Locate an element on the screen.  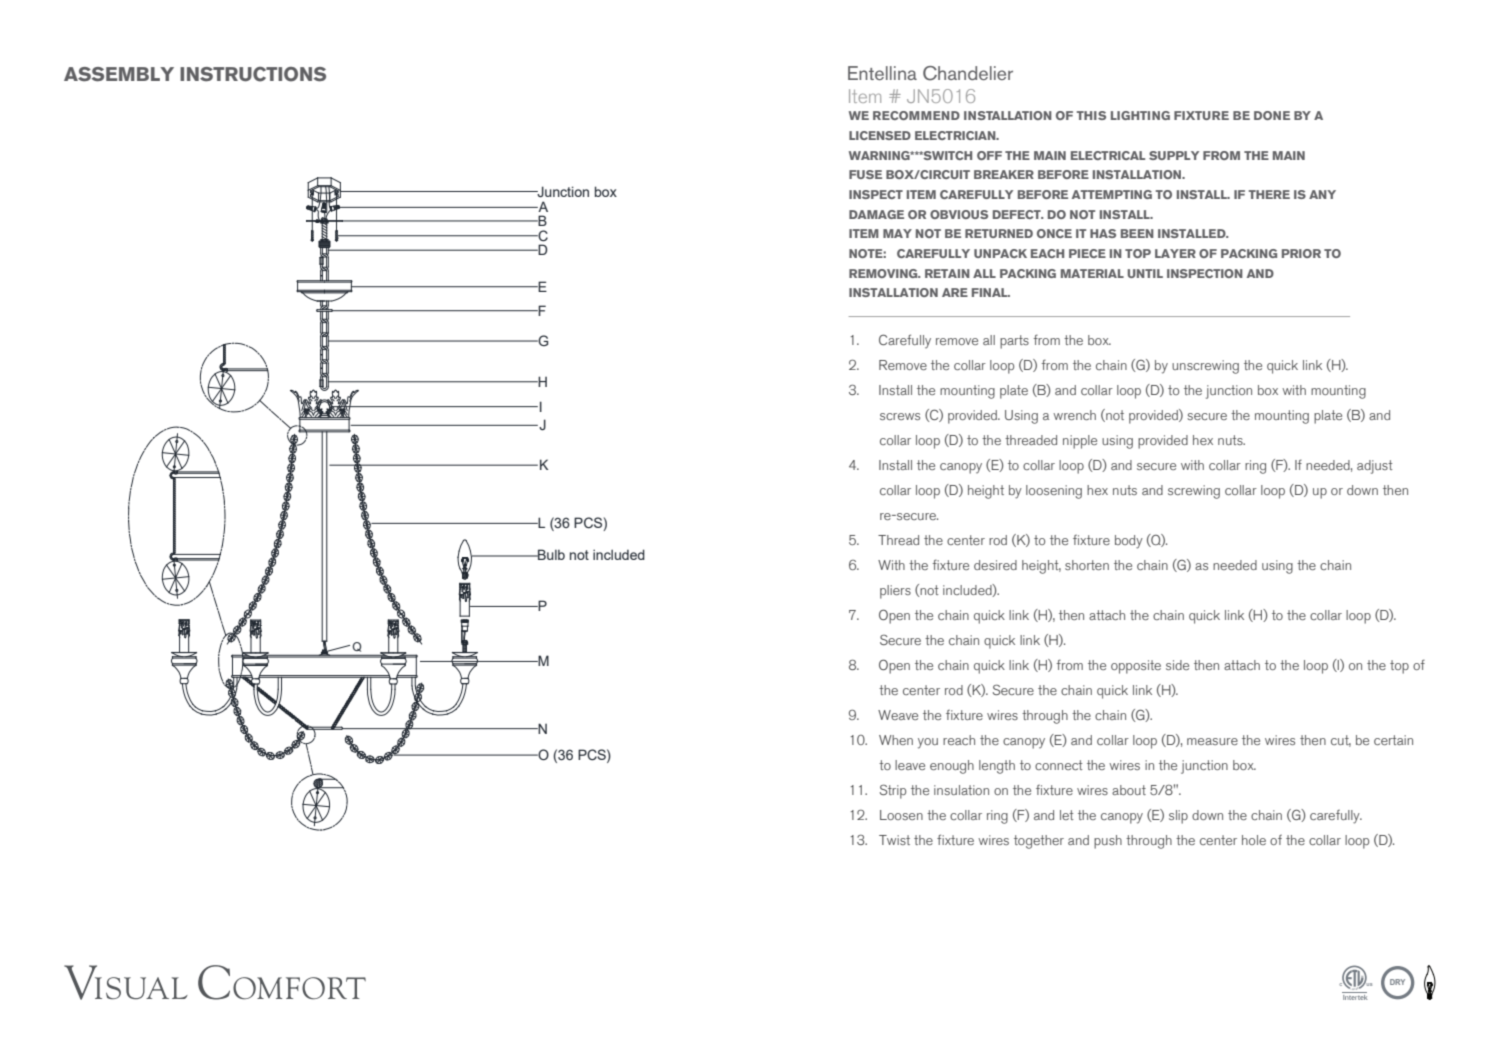
DONE is located at coordinates (1272, 115).
